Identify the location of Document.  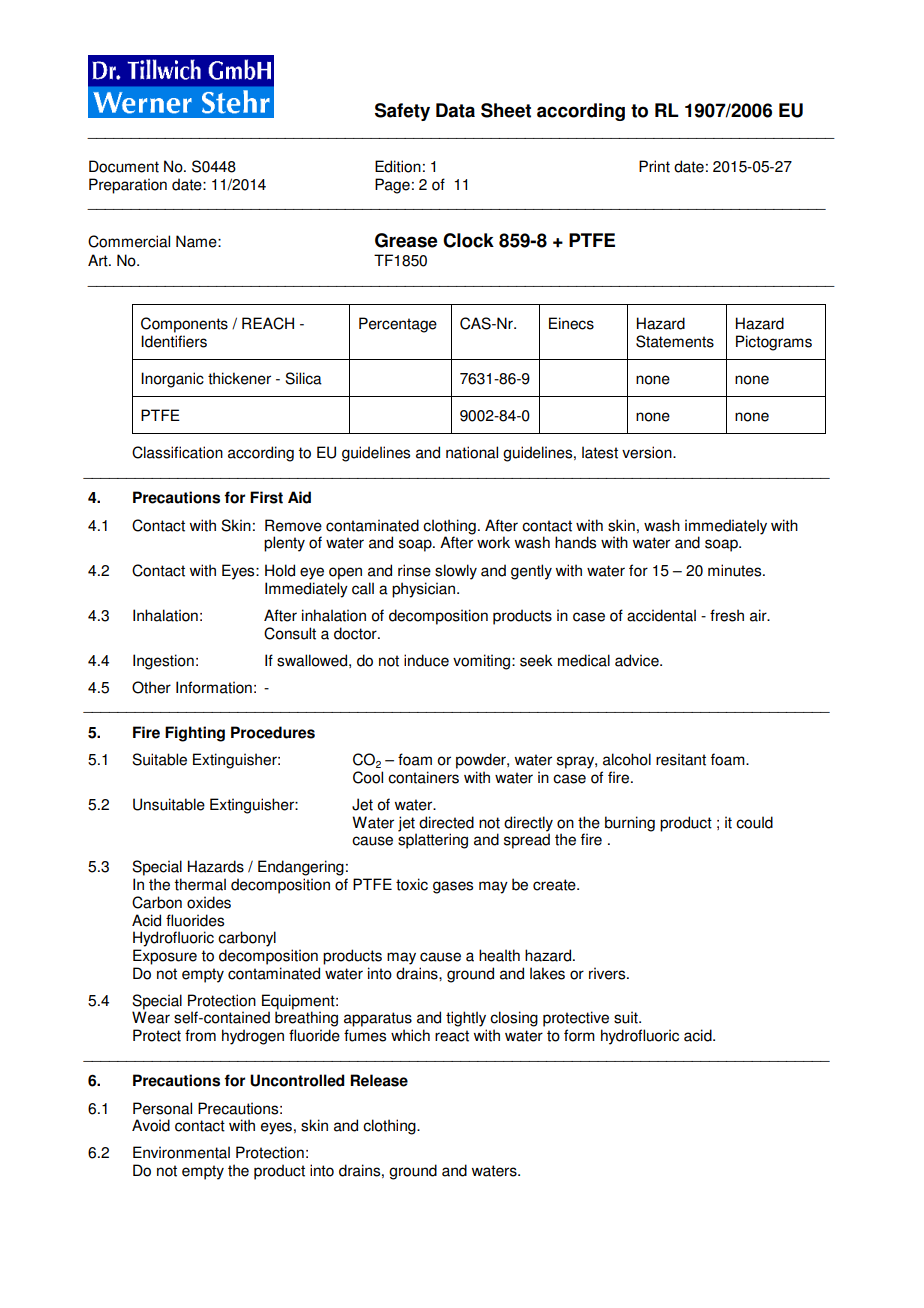
(124, 166).
